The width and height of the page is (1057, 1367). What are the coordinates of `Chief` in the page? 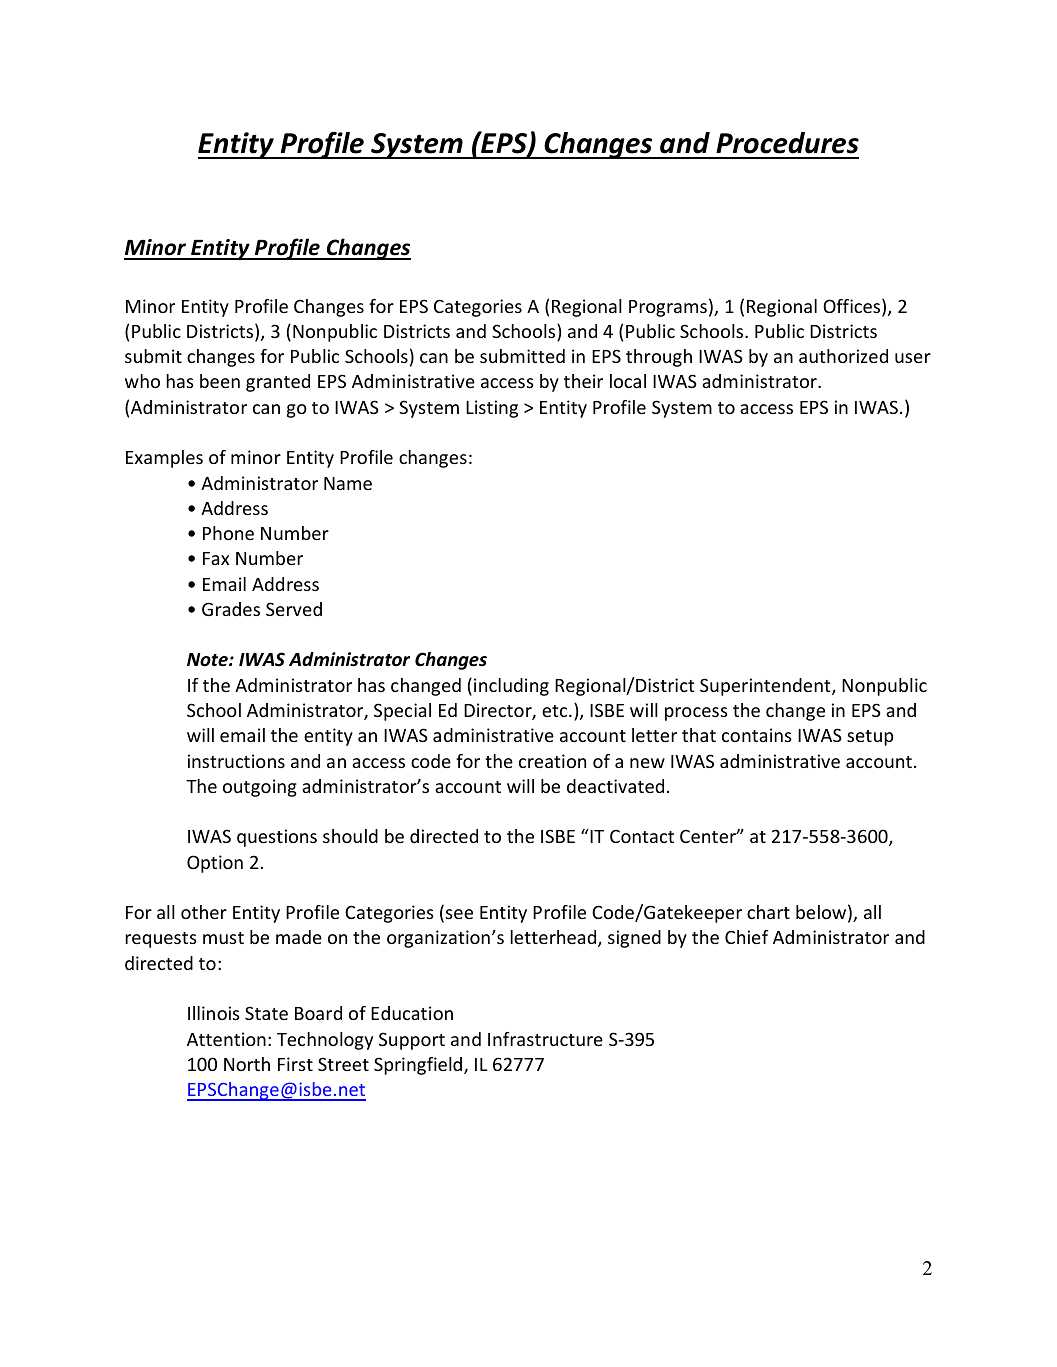 It's located at (747, 937).
